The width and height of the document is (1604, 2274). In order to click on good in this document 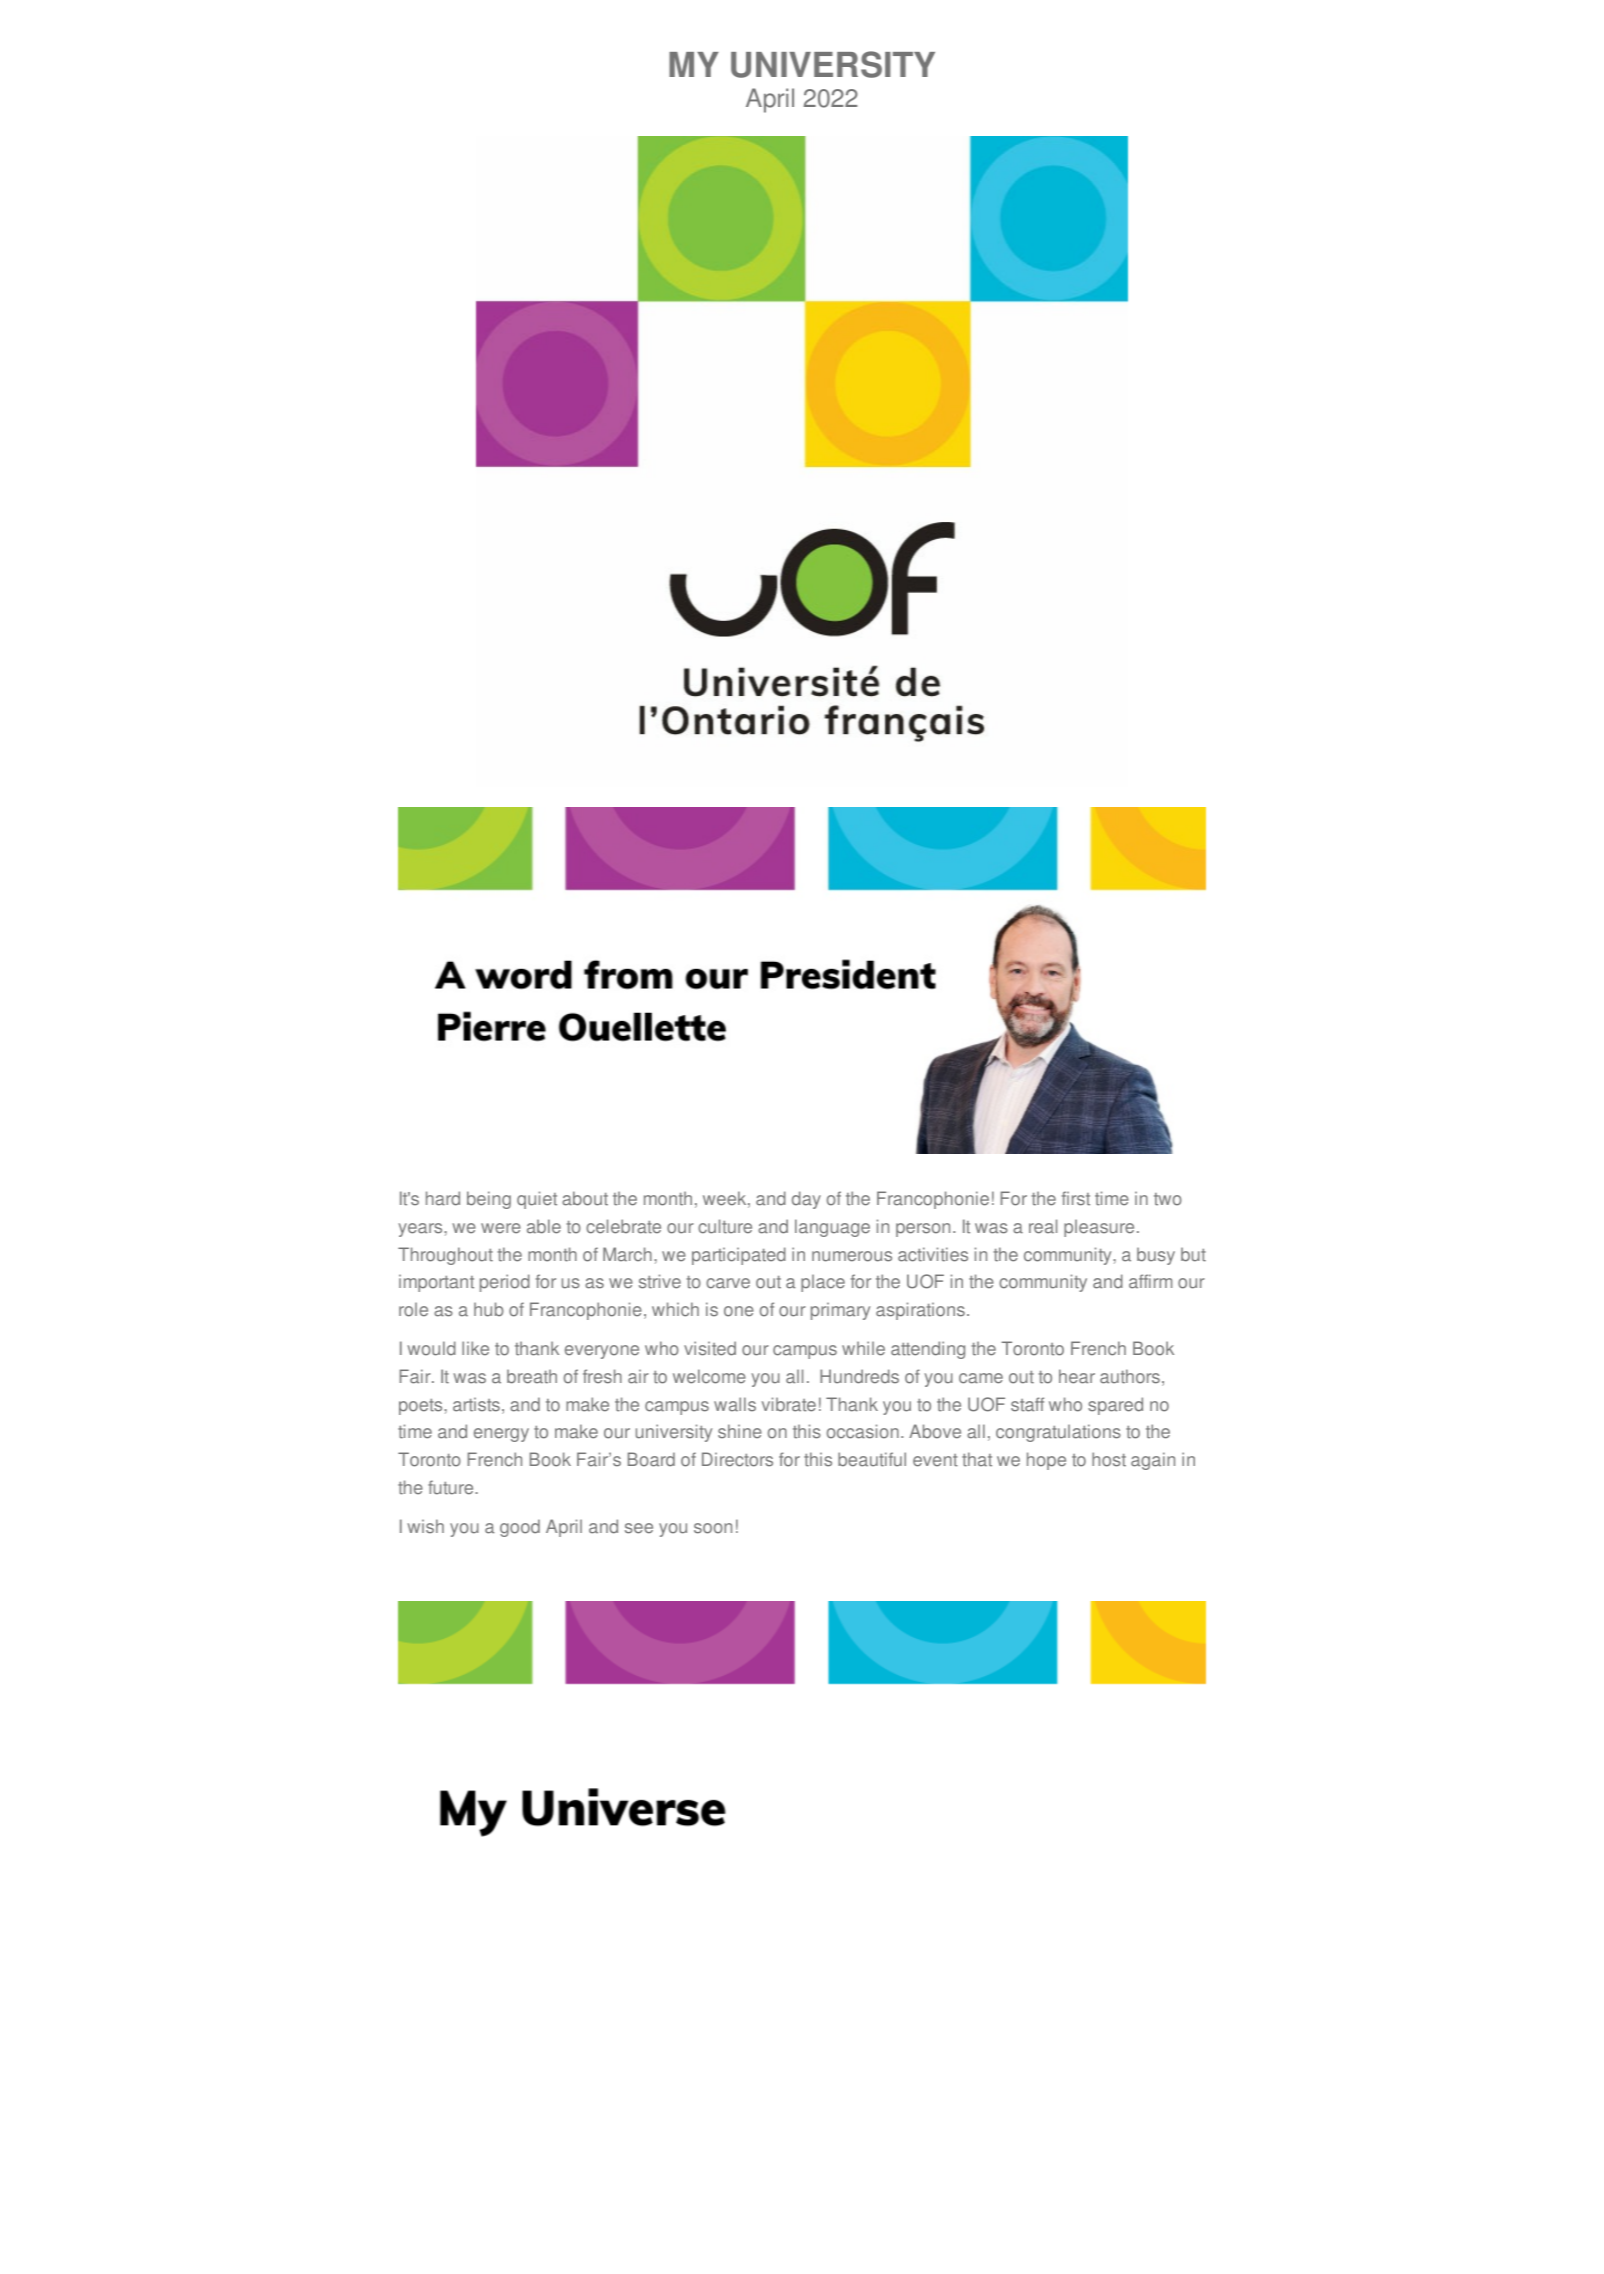, I will do `click(520, 1528)`.
